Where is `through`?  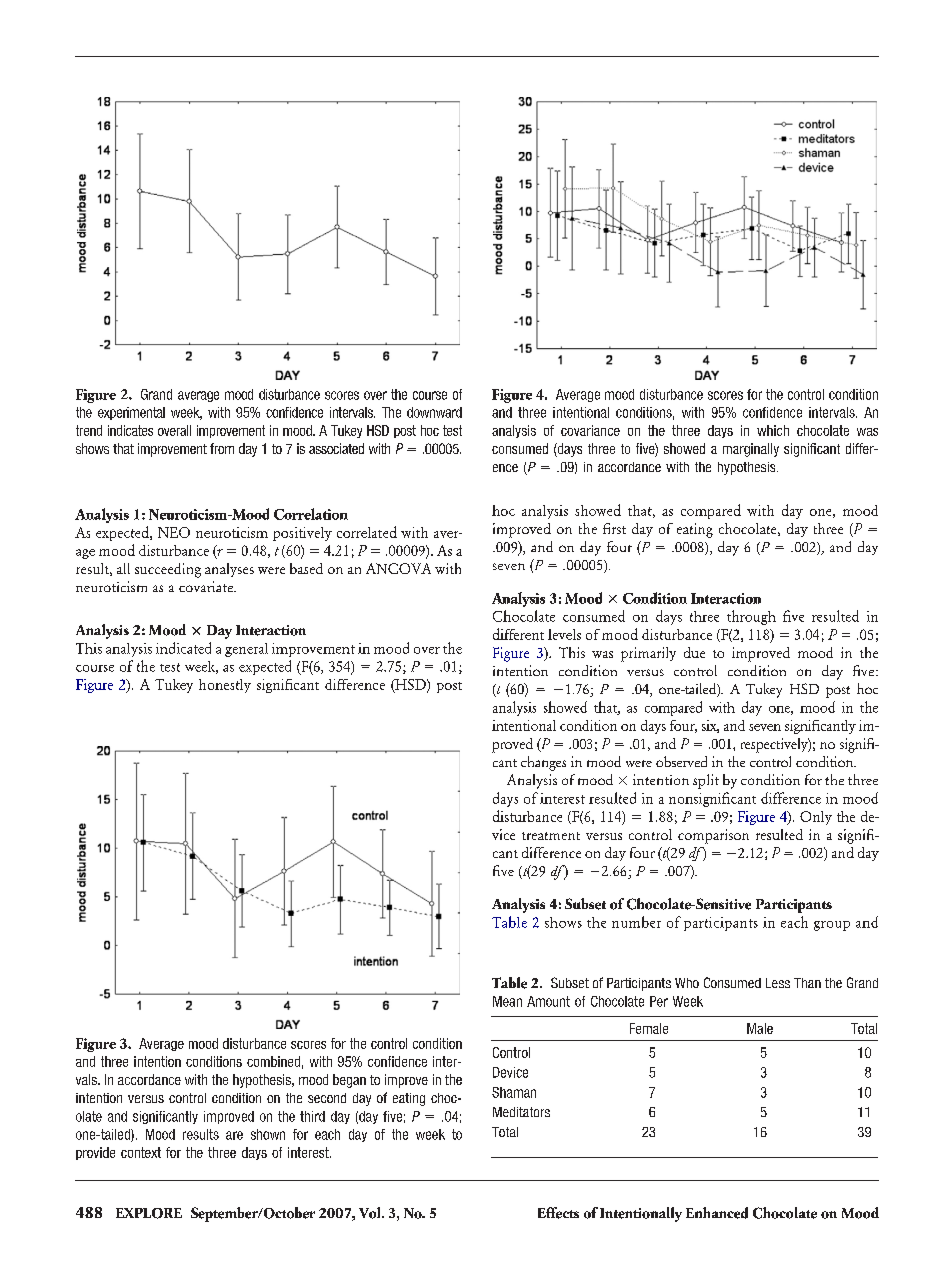 through is located at coordinates (751, 617).
